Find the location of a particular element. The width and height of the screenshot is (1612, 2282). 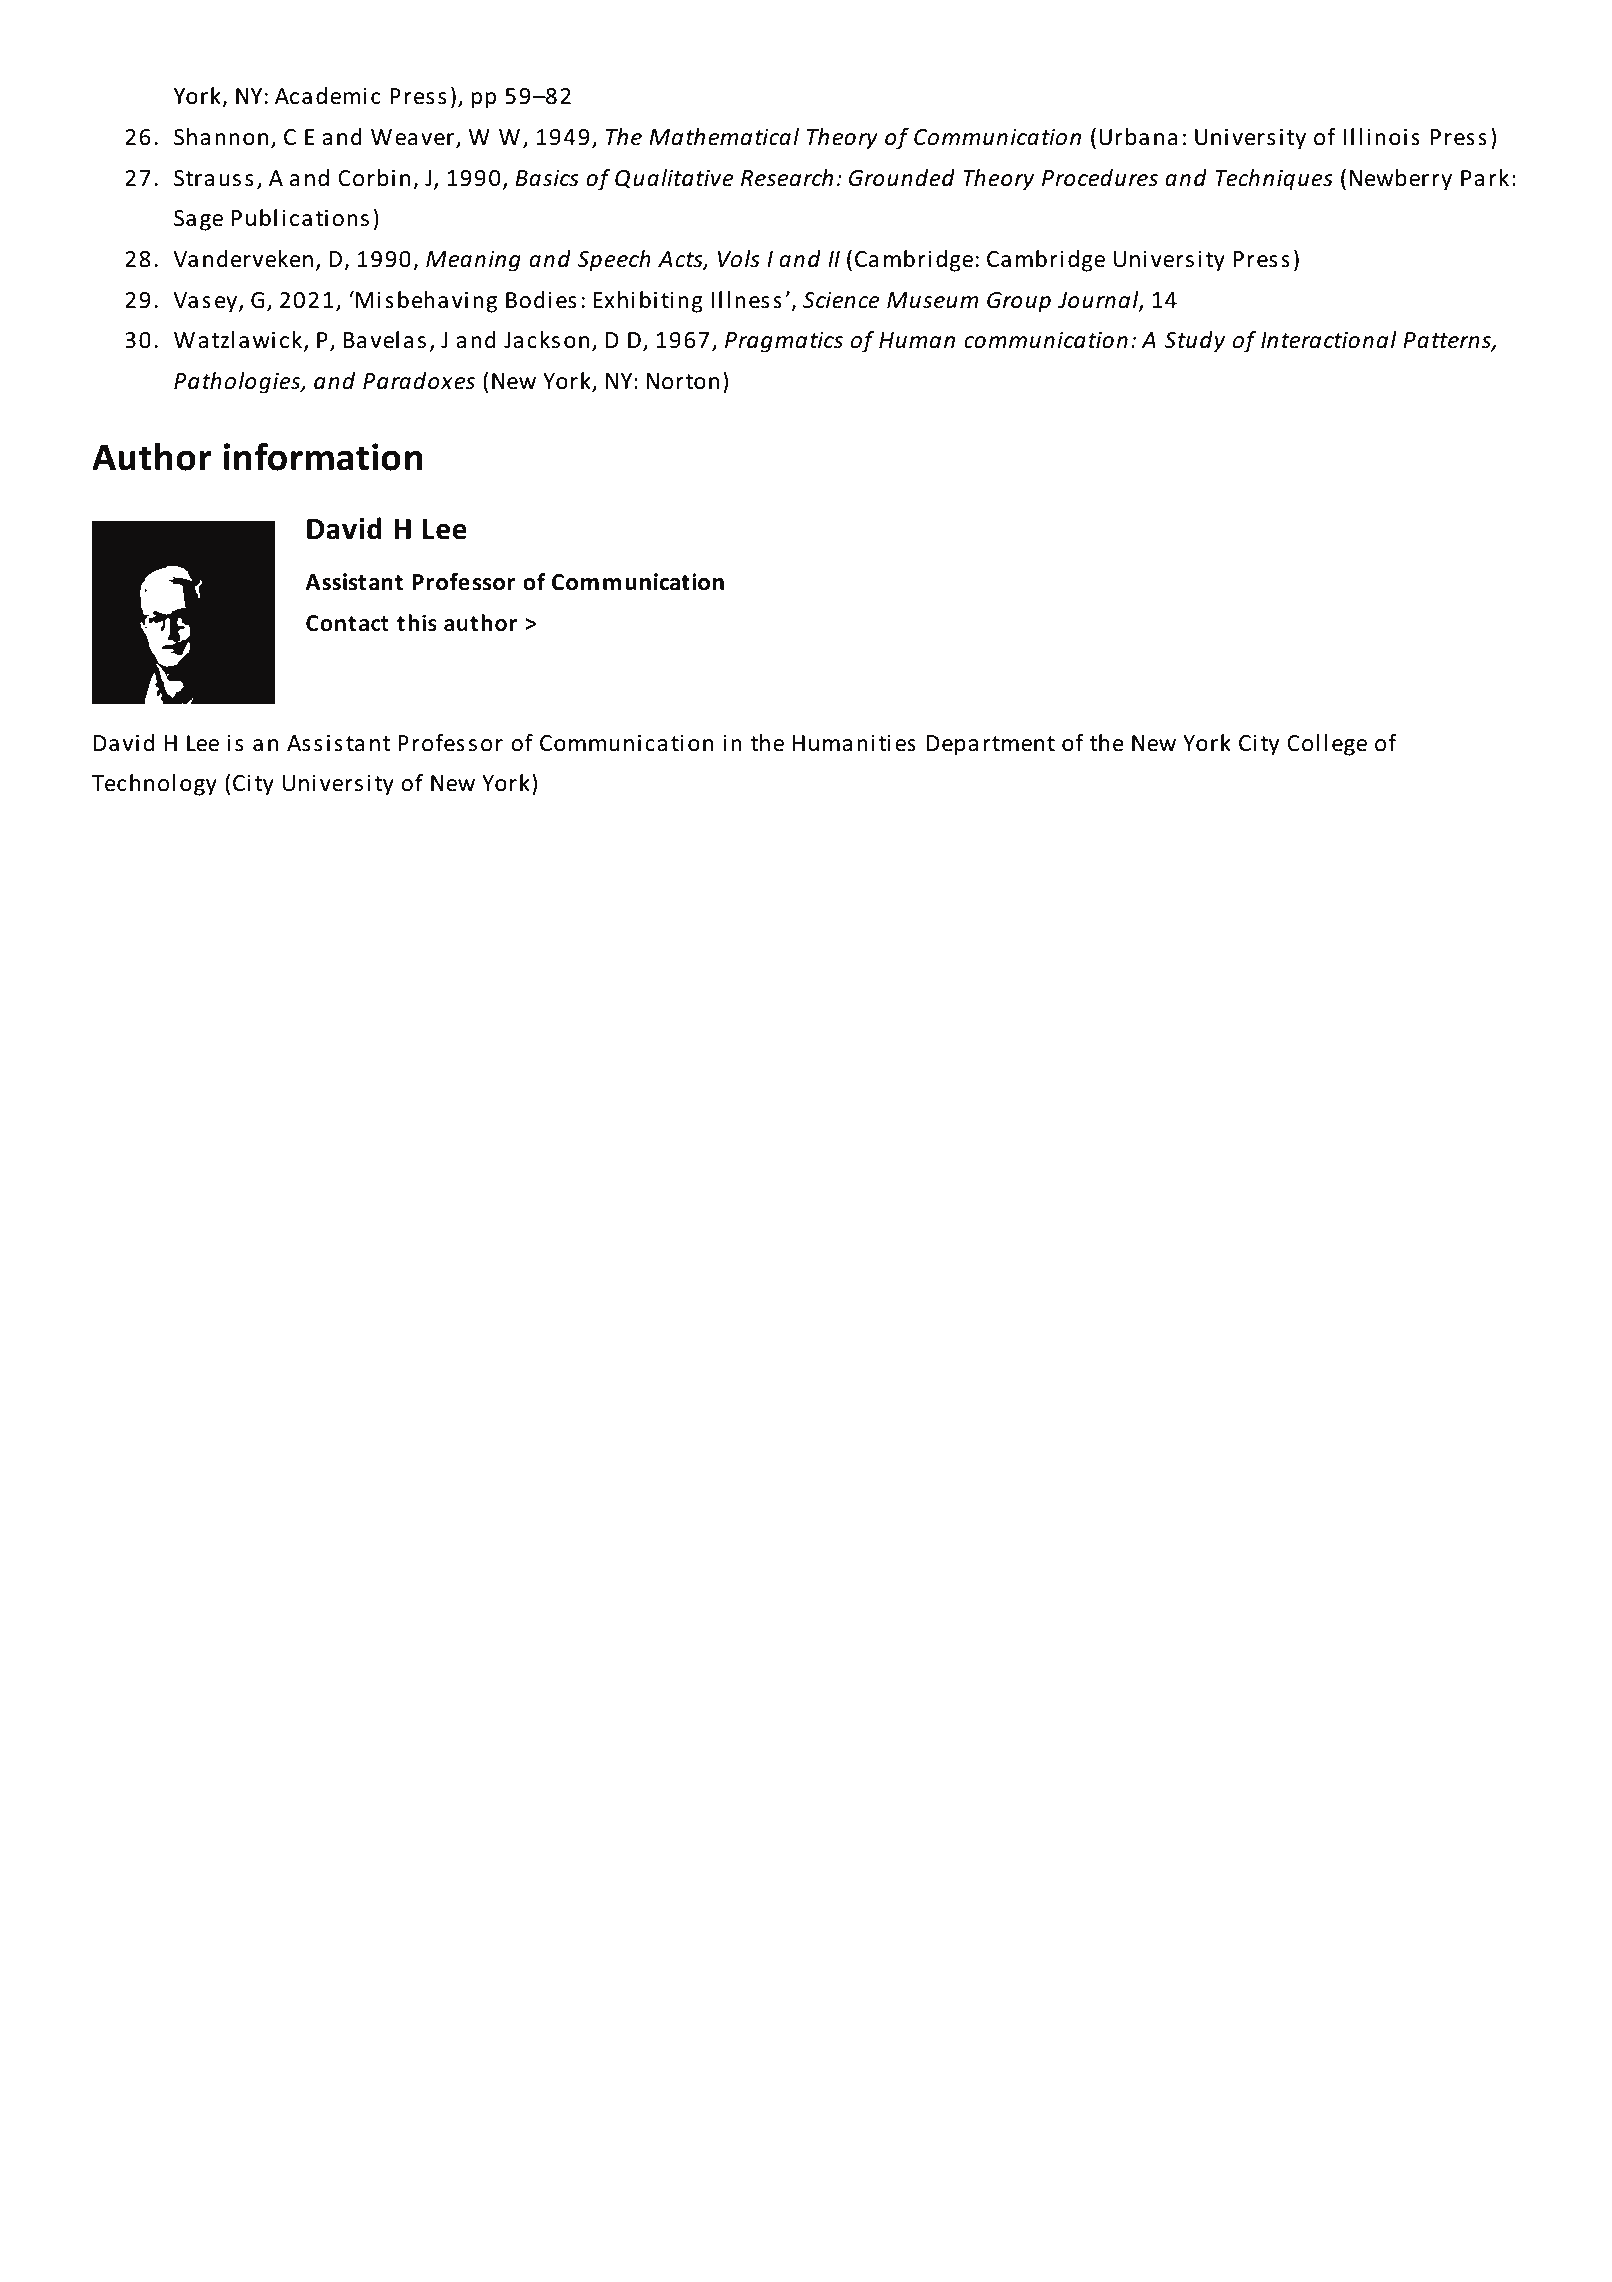

Mathematical is located at coordinates (724, 137).
